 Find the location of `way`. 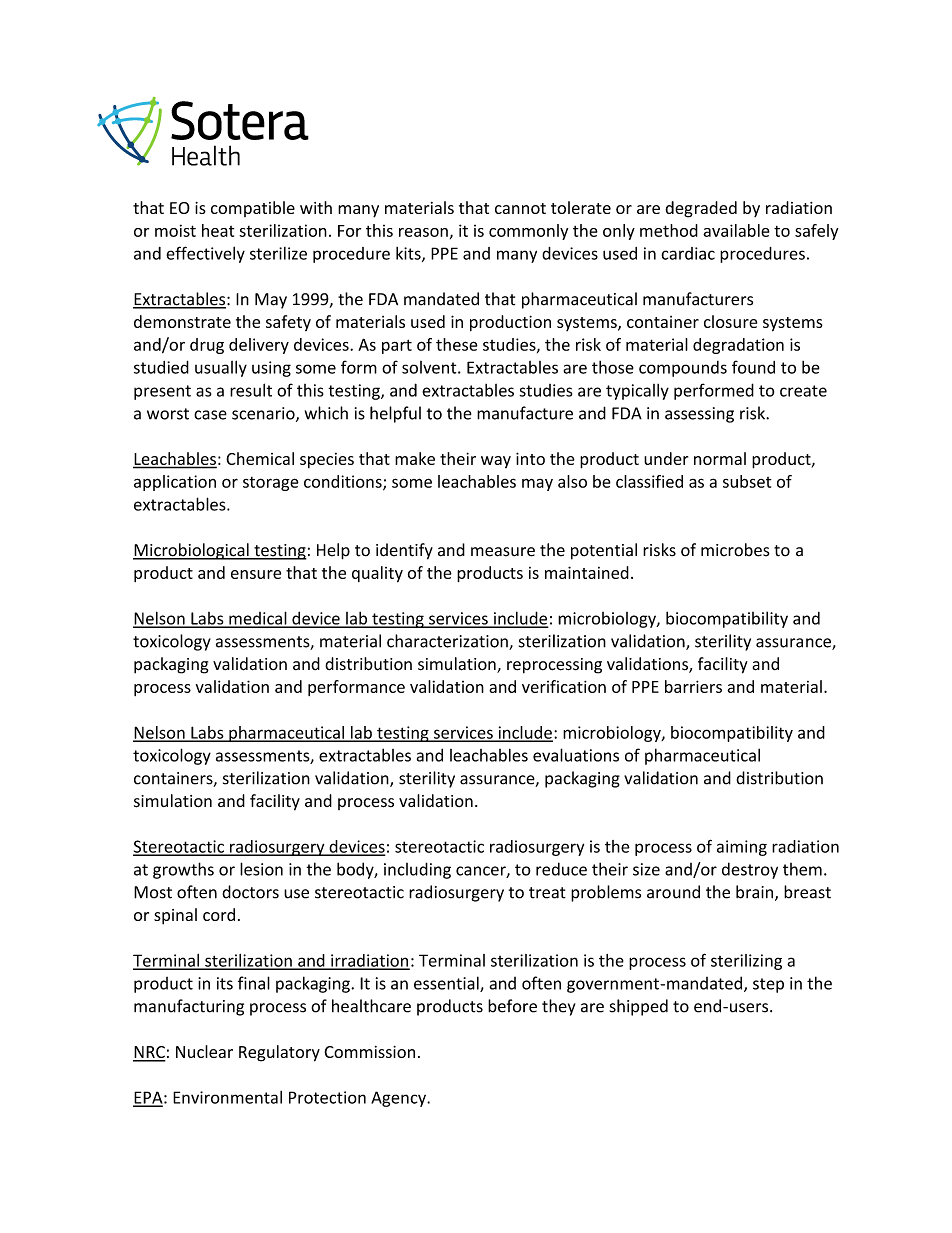

way is located at coordinates (496, 462).
